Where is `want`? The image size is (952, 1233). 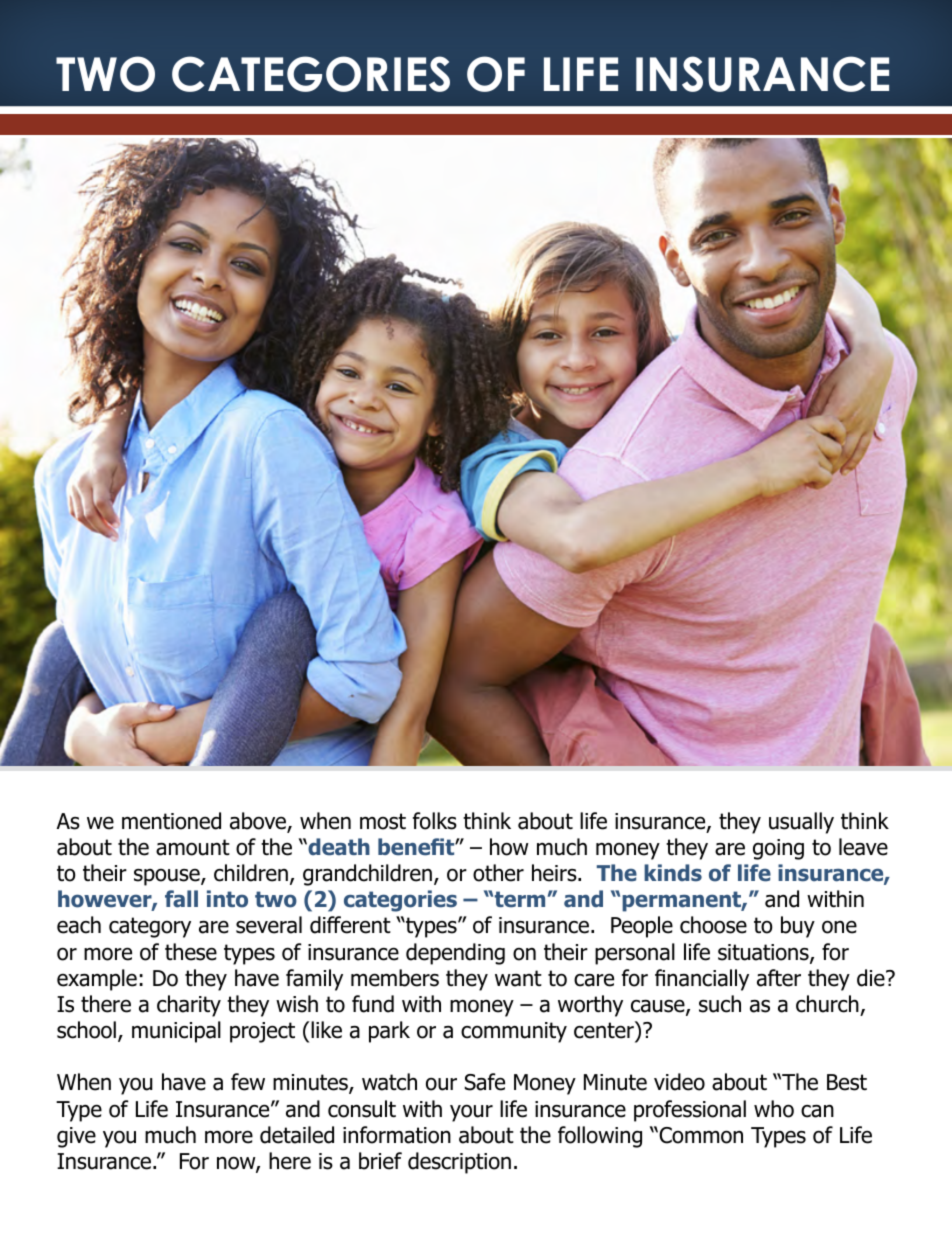
want is located at coordinates (518, 978).
